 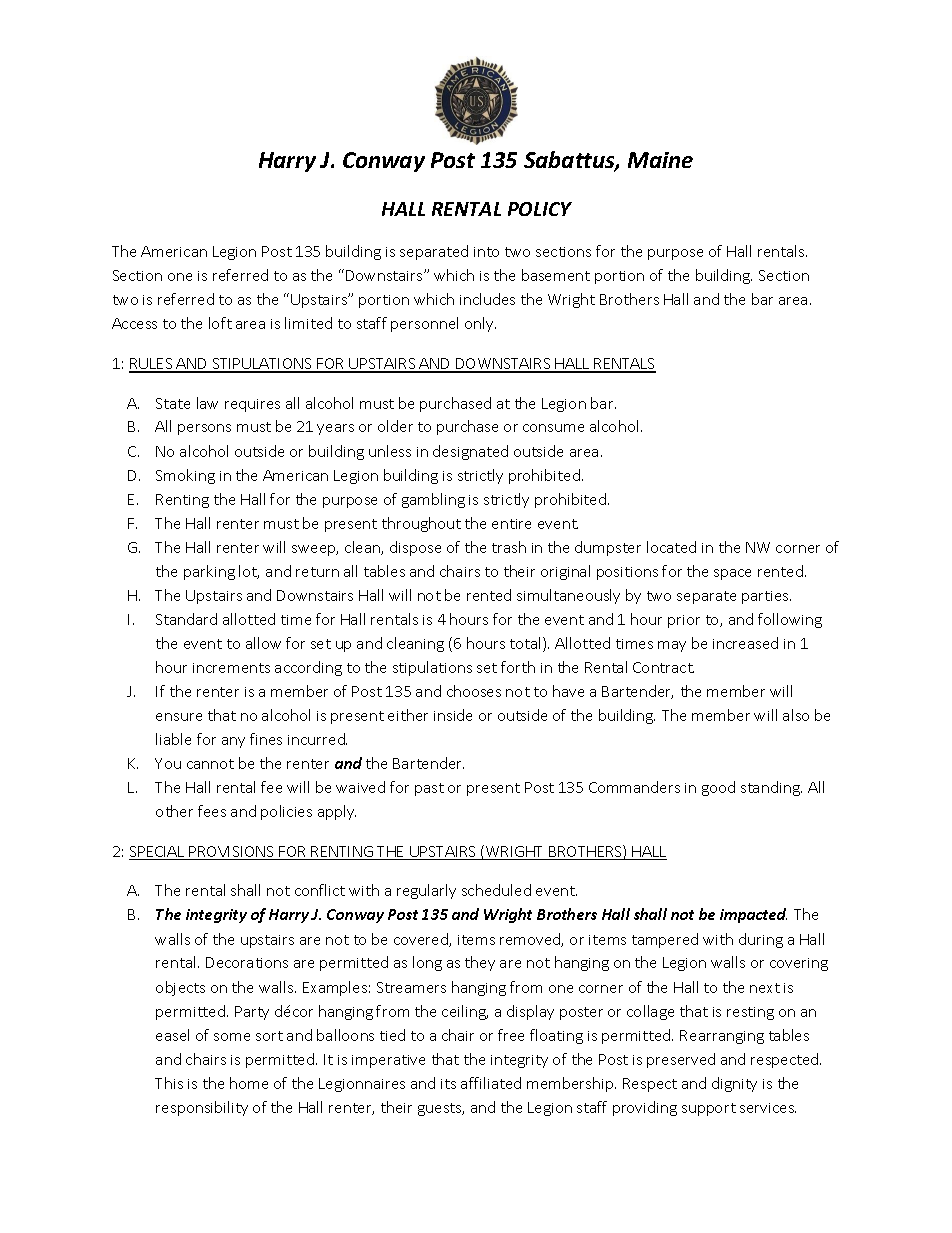 What do you see at coordinates (671, 547) in the screenshot?
I see `located` at bounding box center [671, 547].
